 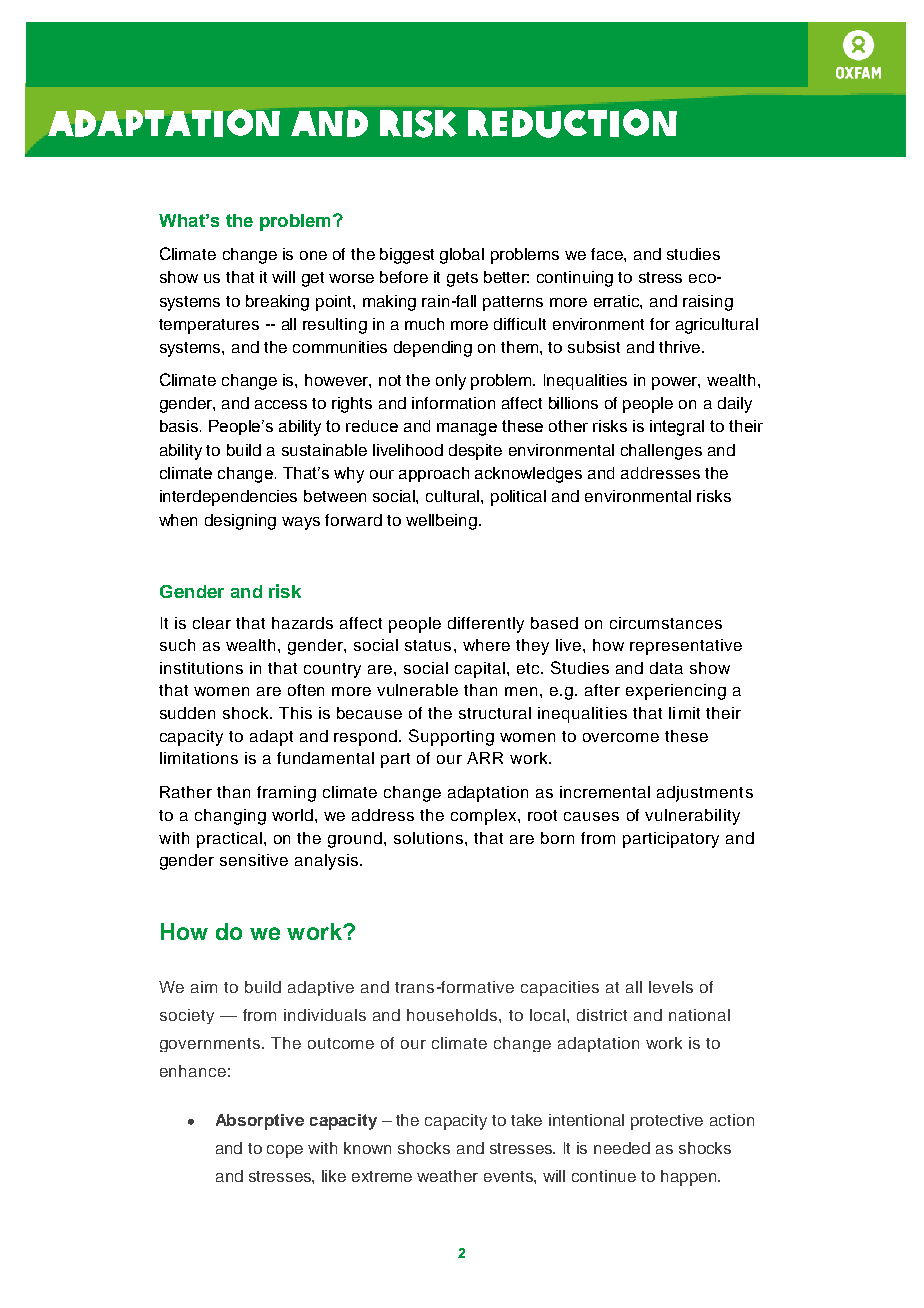 I want to click on weather, so click(x=447, y=1176).
